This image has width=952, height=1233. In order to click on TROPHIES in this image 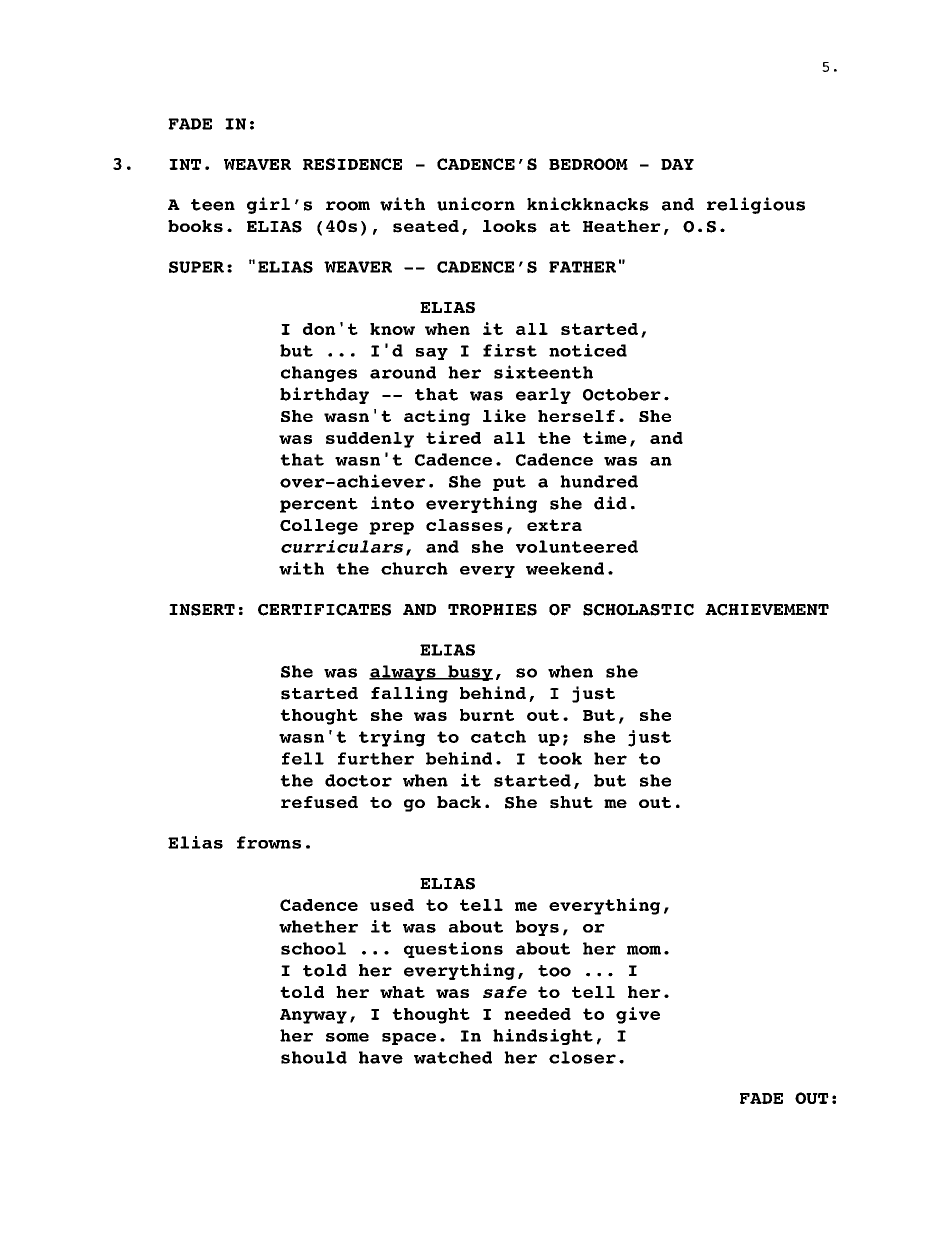, I will do `click(492, 610)`.
